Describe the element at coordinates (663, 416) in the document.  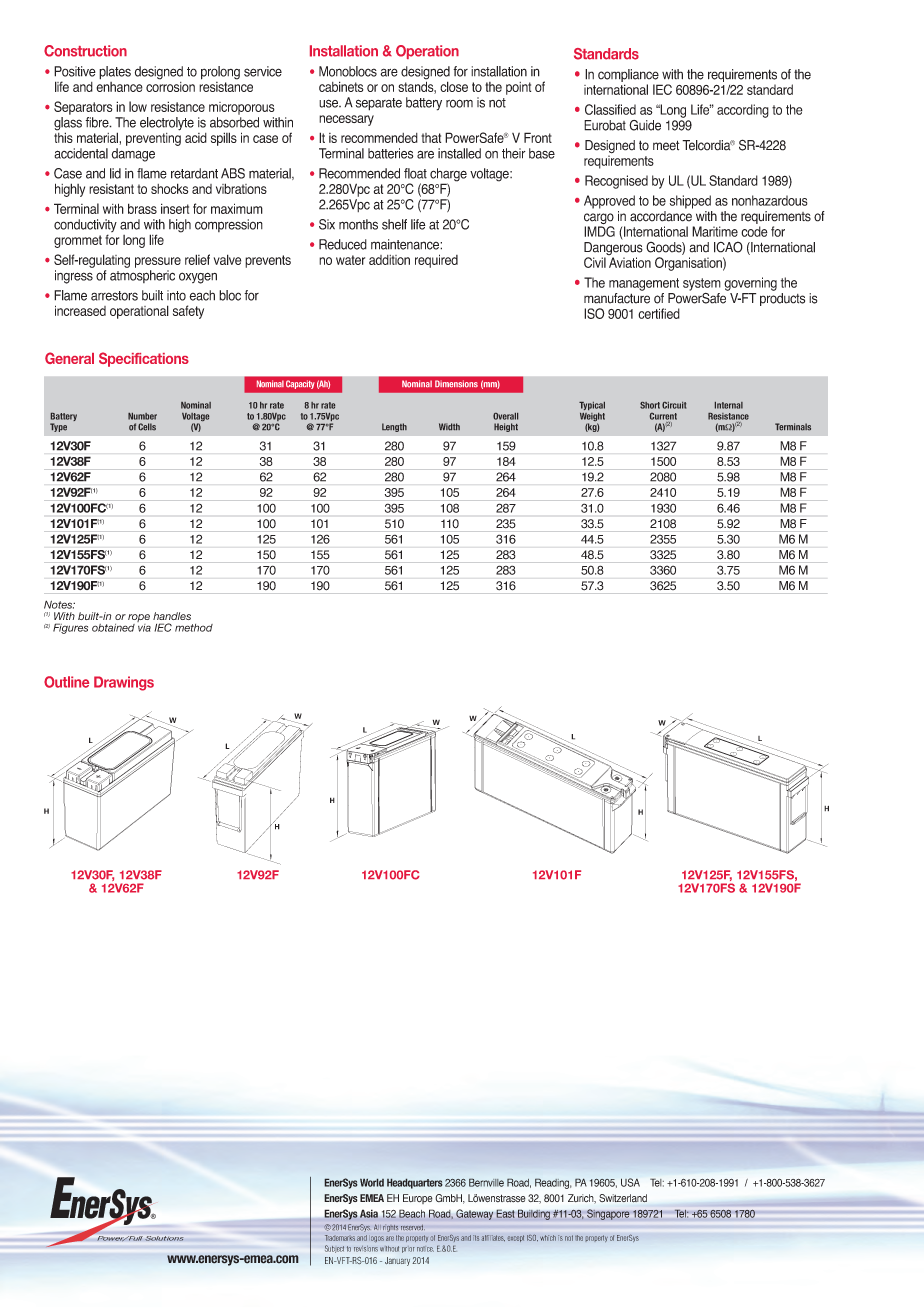
I see `Current` at that location.
